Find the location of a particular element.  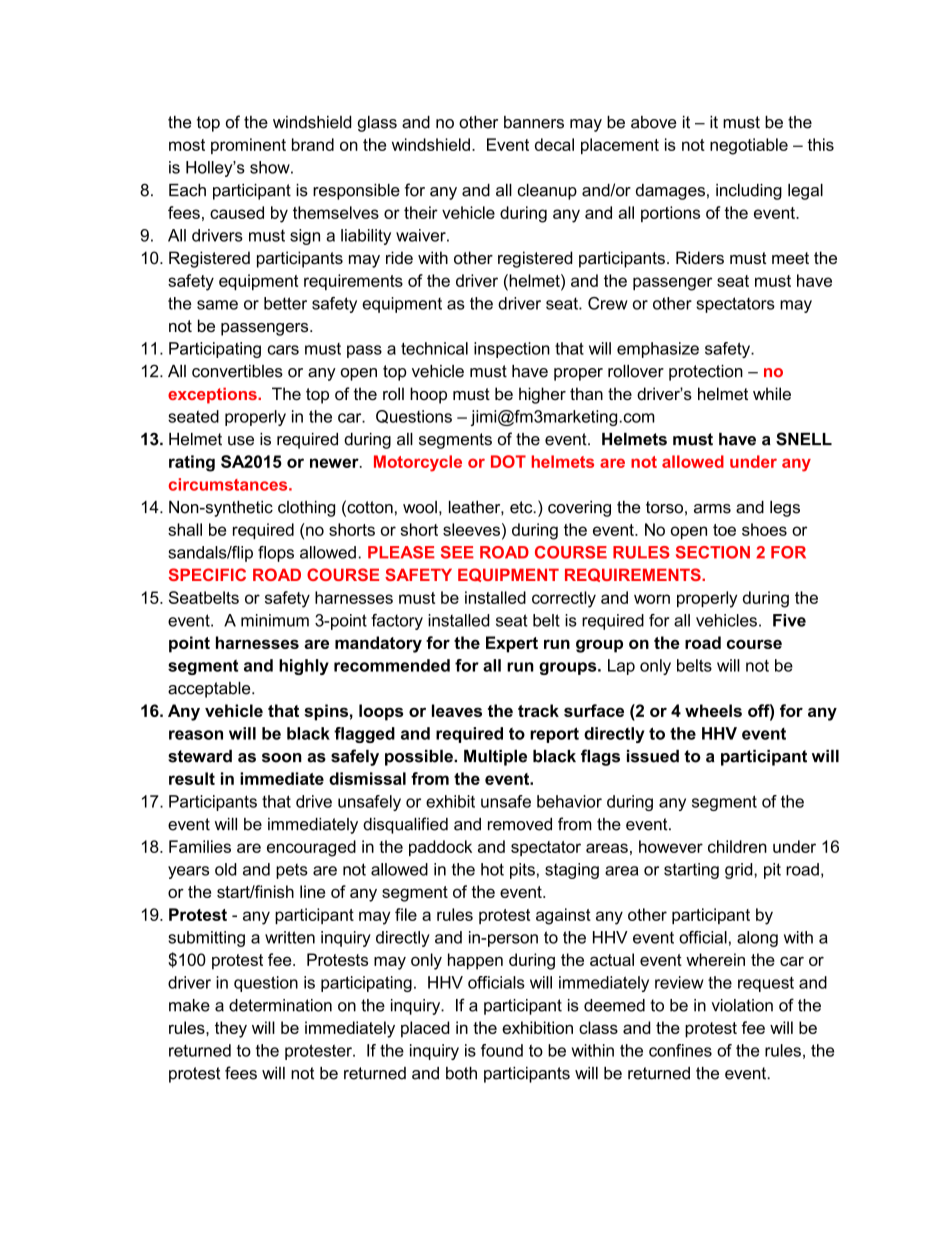

negotiable is located at coordinates (749, 146).
